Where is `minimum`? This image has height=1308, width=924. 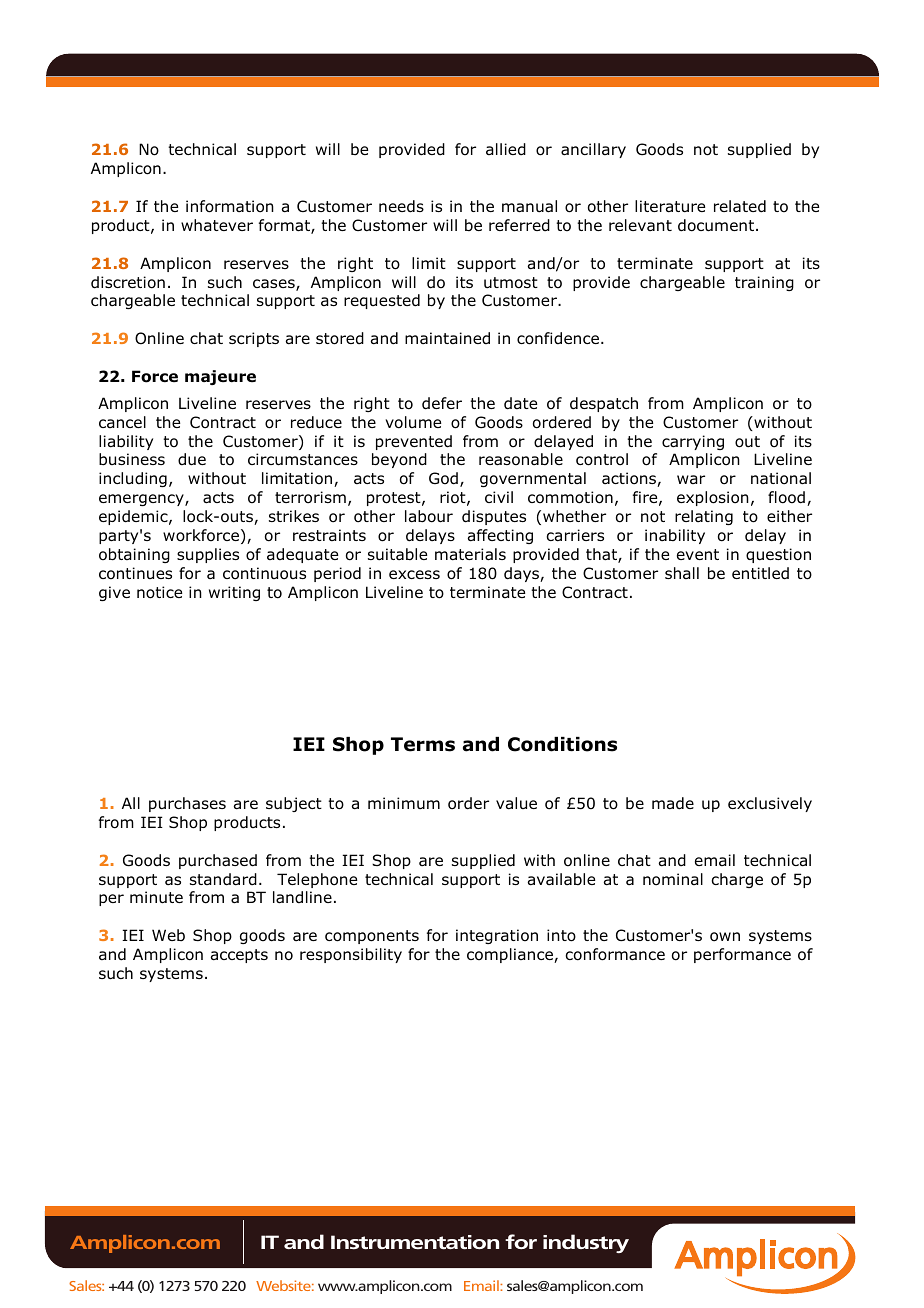 minimum is located at coordinates (404, 803).
